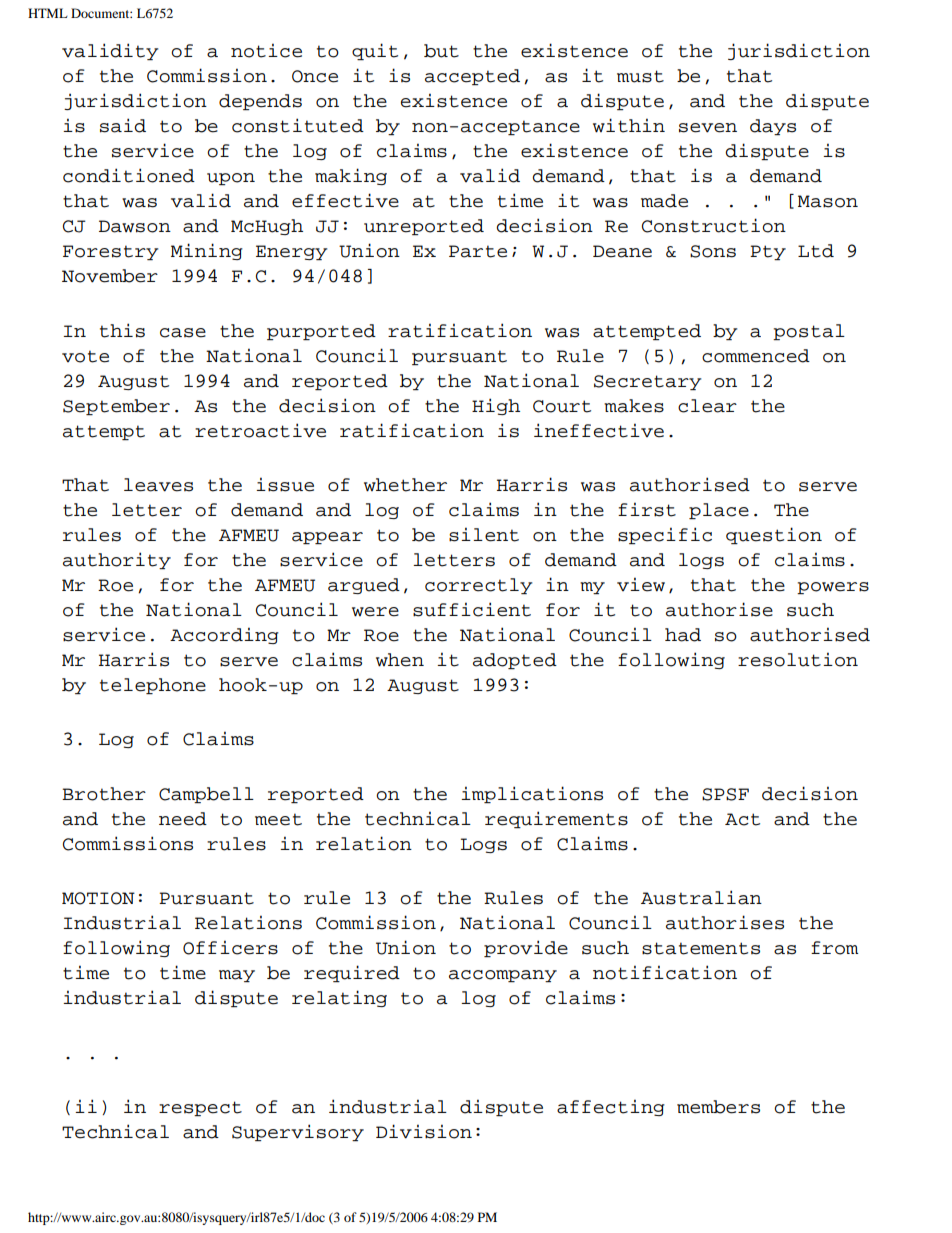 The width and height of the image is (952, 1233). Describe the element at coordinates (48, 13) in the image. I see `HTML` at that location.
